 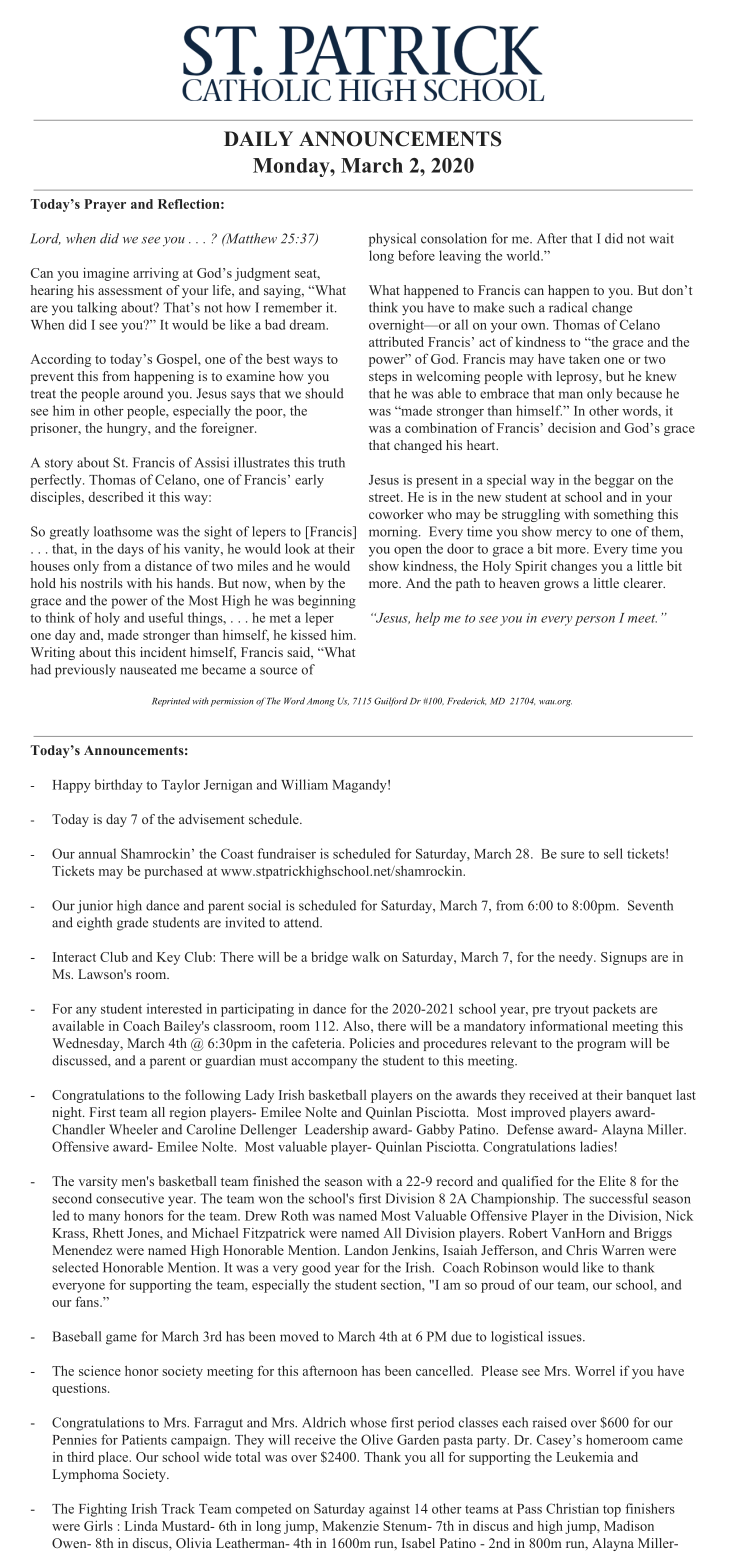 What do you see at coordinates (98, 1182) in the document?
I see `varsity` at bounding box center [98, 1182].
